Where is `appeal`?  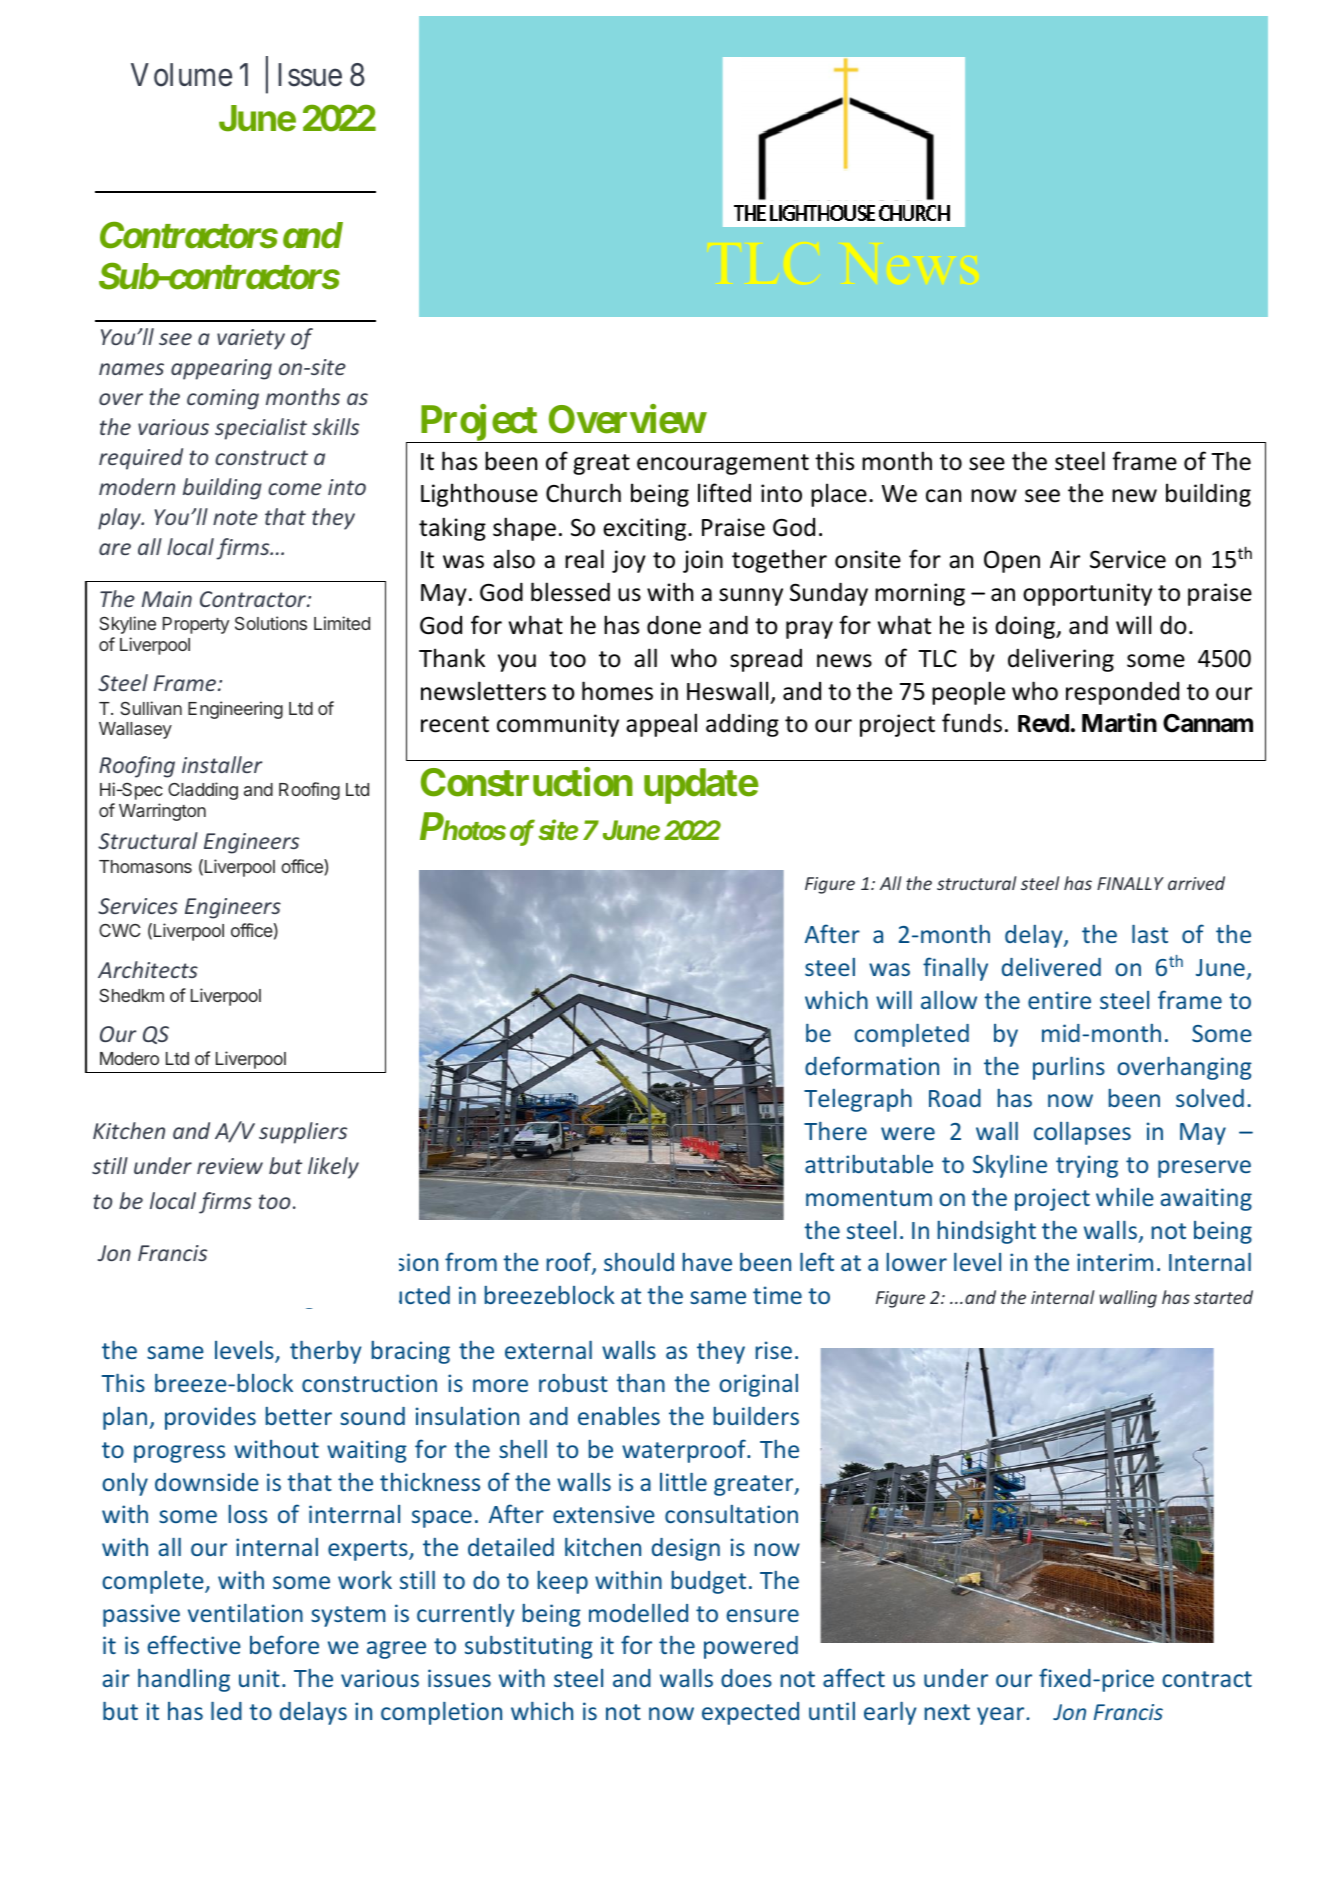
appeal is located at coordinates (661, 725).
